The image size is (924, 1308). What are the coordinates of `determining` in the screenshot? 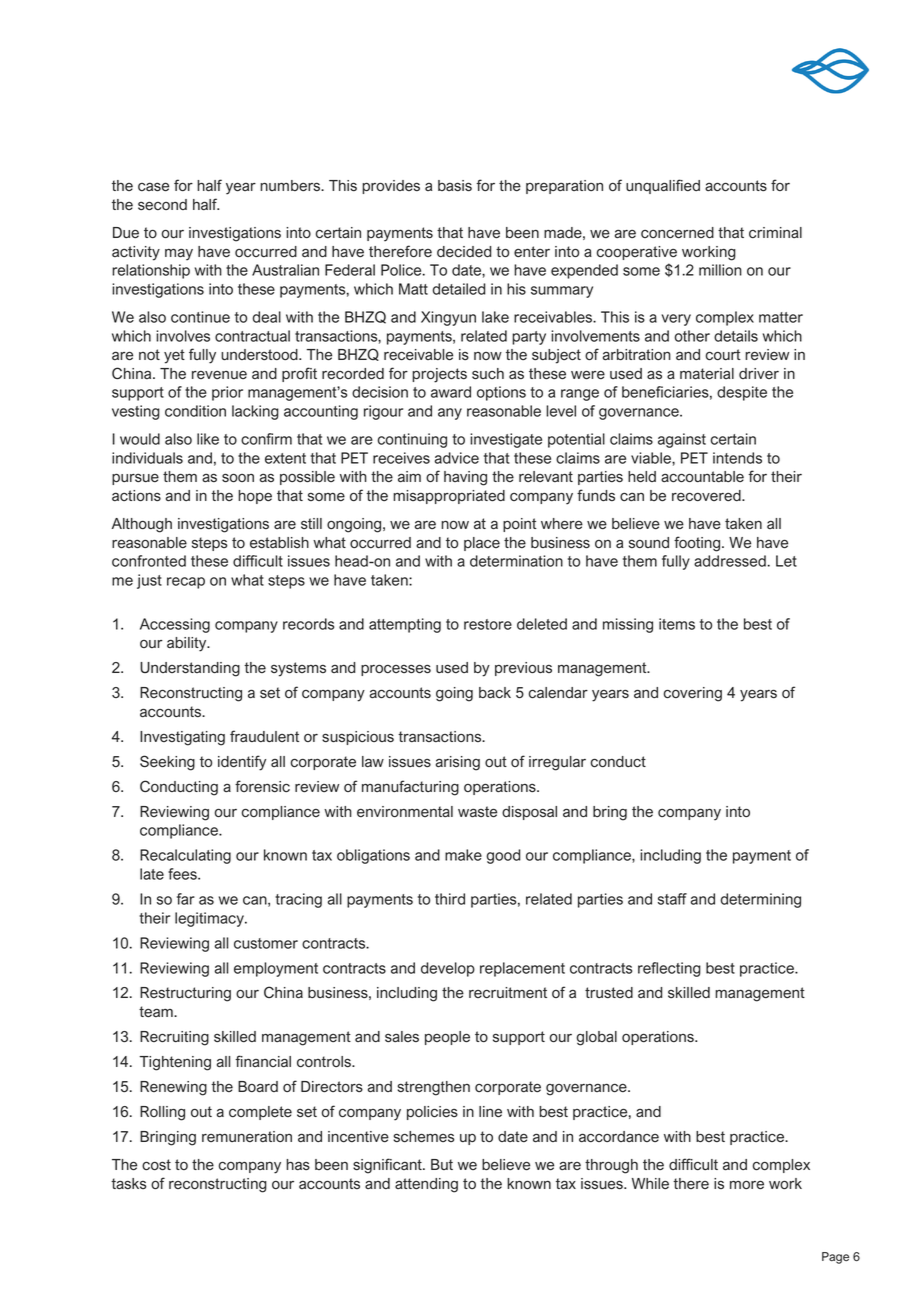 It's located at (760, 900).
